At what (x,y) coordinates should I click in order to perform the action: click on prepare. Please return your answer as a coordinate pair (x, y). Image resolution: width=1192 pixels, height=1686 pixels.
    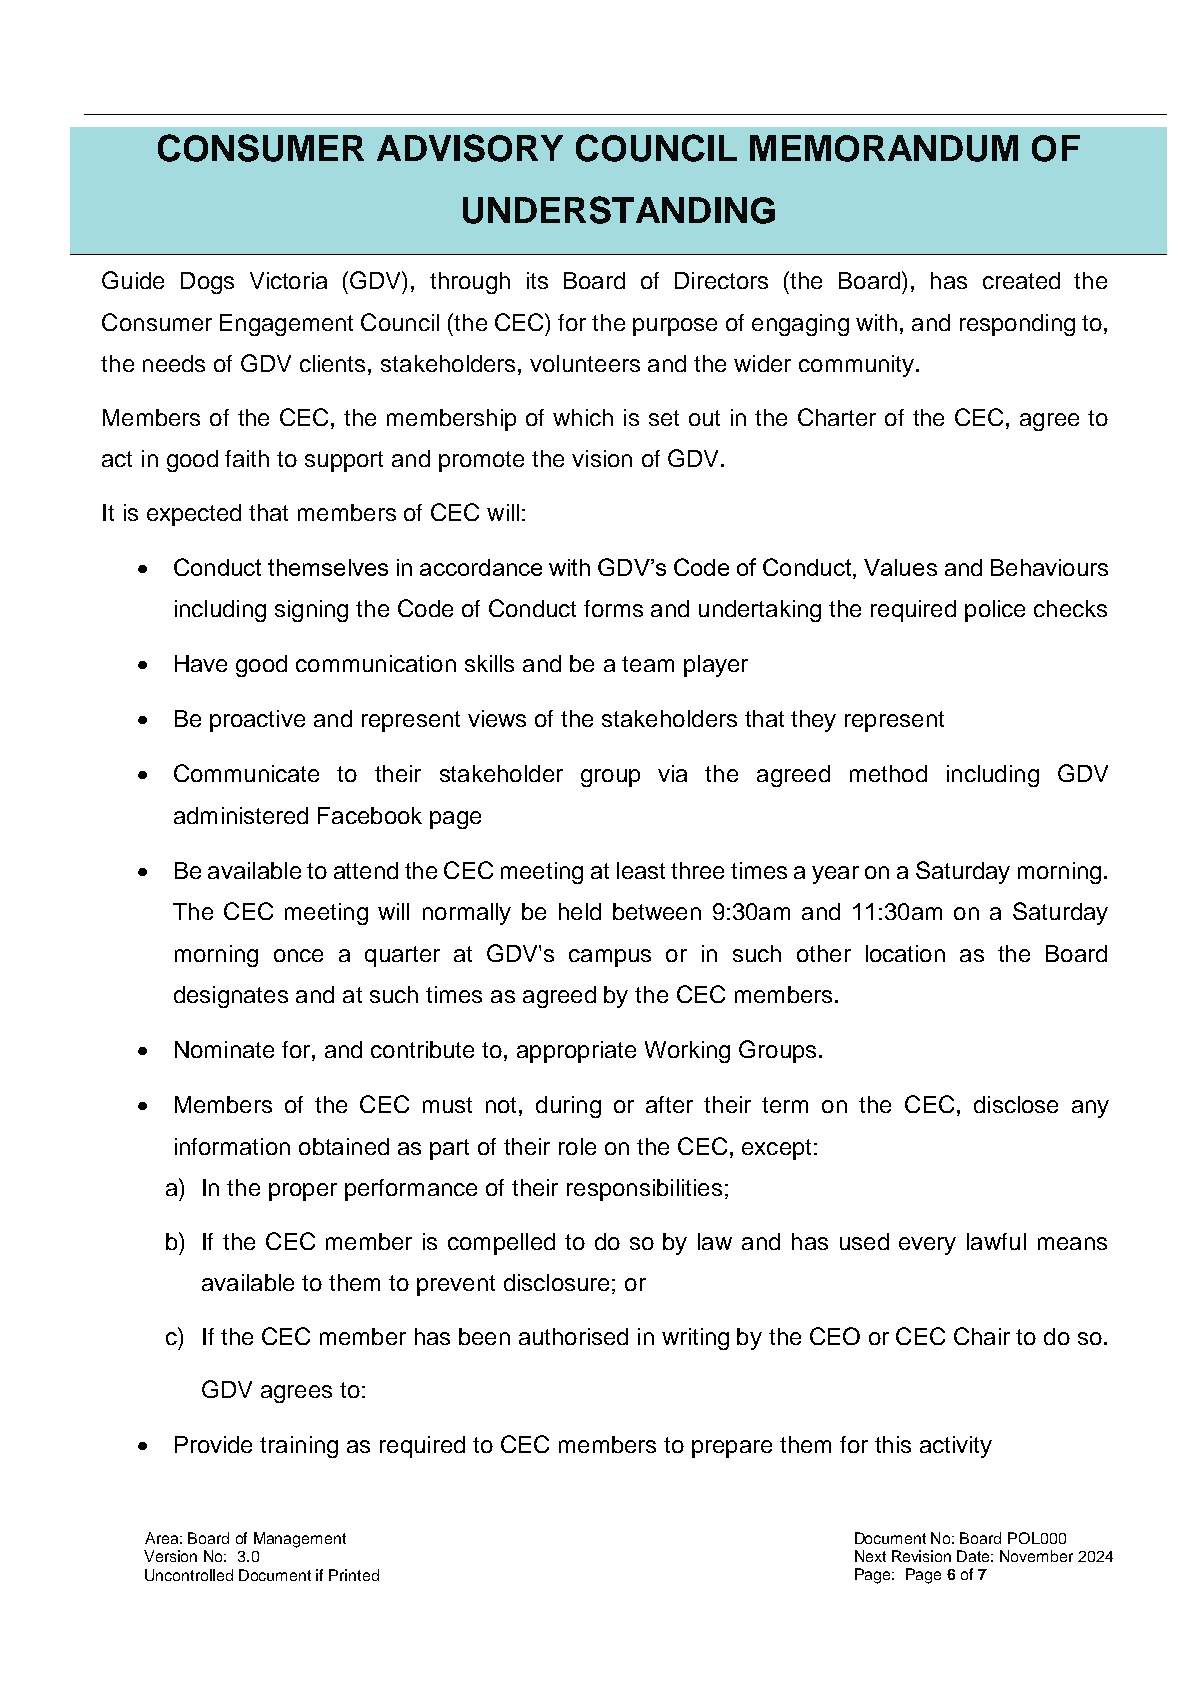
    Looking at the image, I should click on (732, 1449).
